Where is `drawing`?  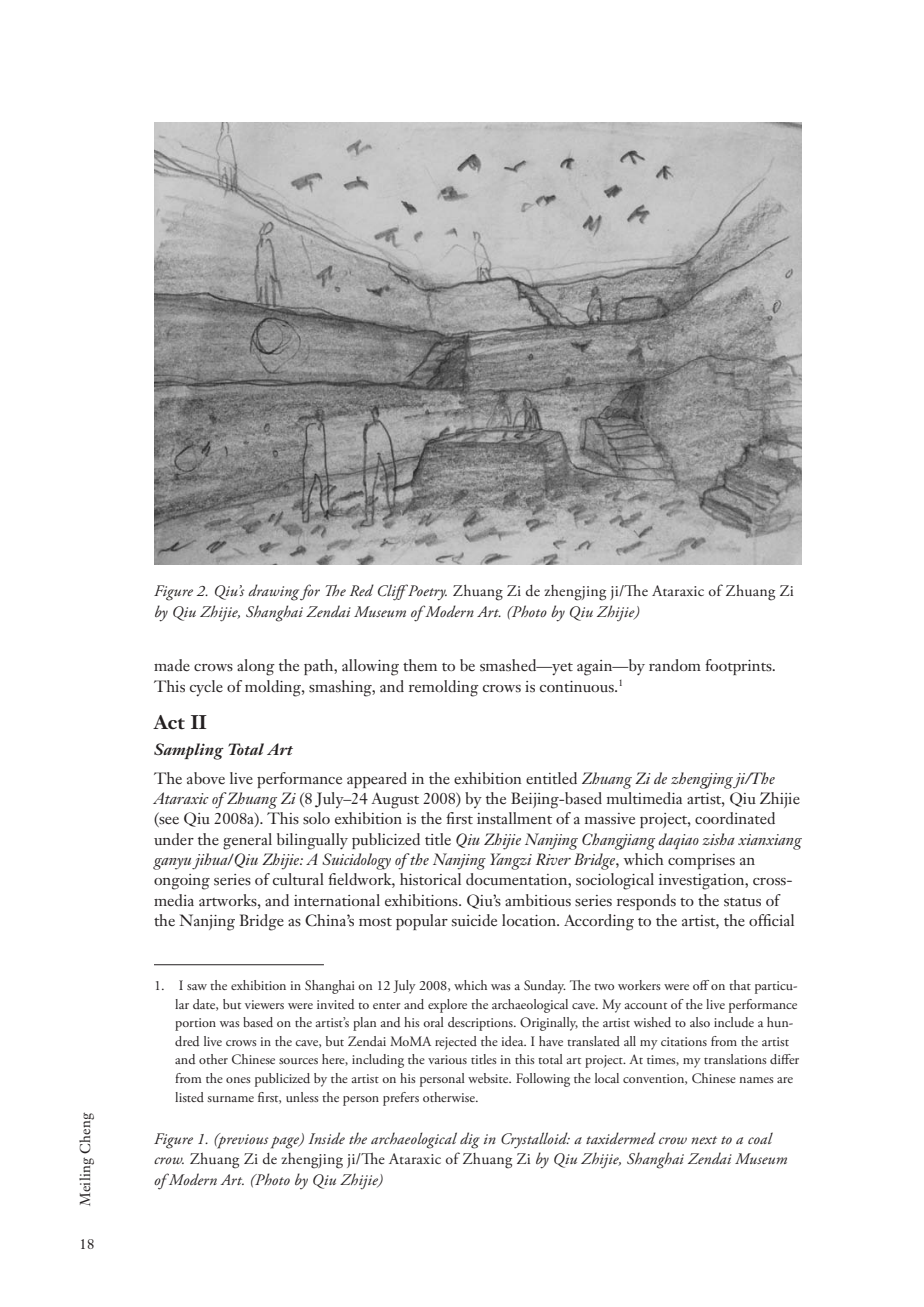 drawing is located at coordinates (273, 592).
